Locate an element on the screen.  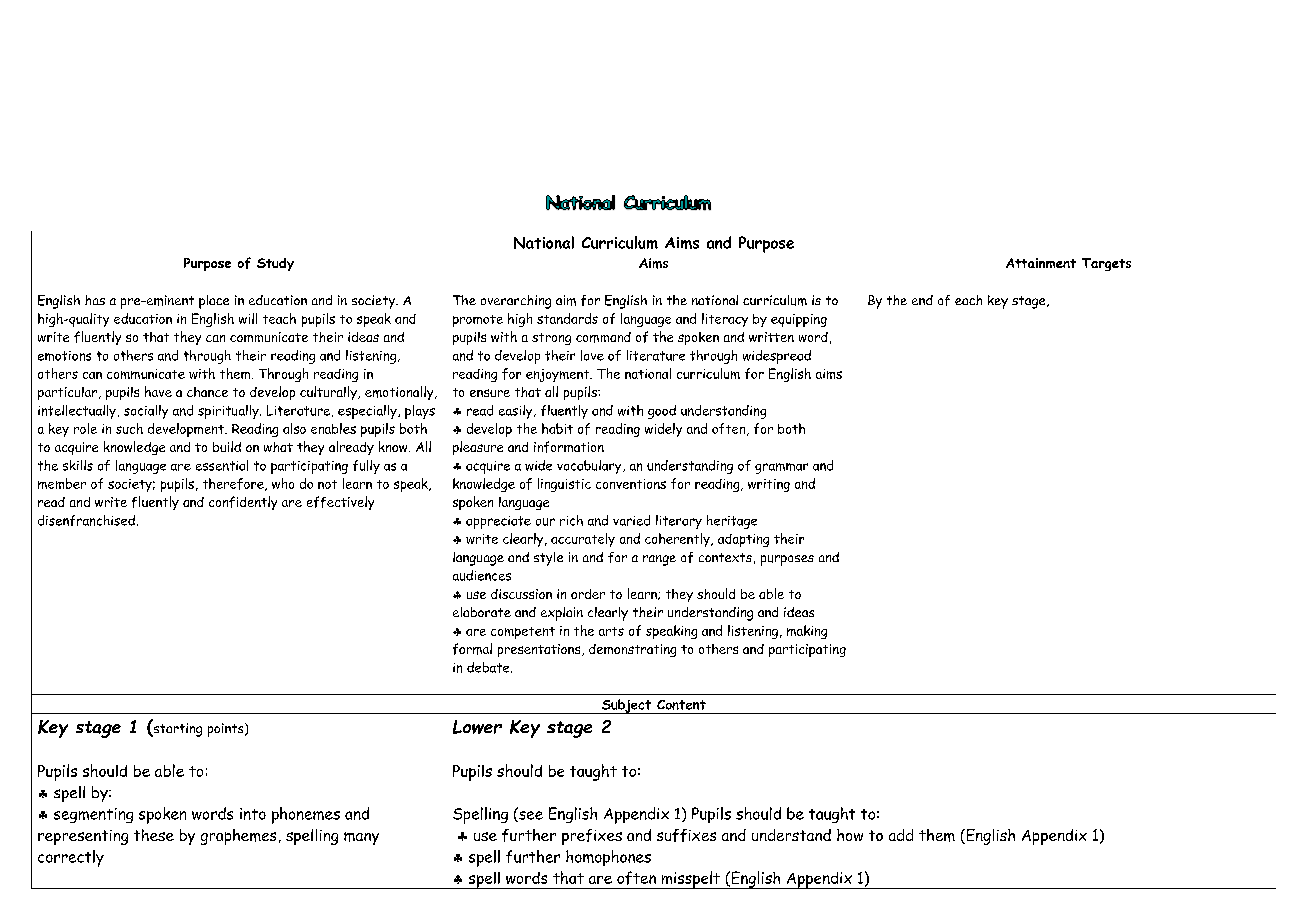
overarching is located at coordinates (516, 302).
